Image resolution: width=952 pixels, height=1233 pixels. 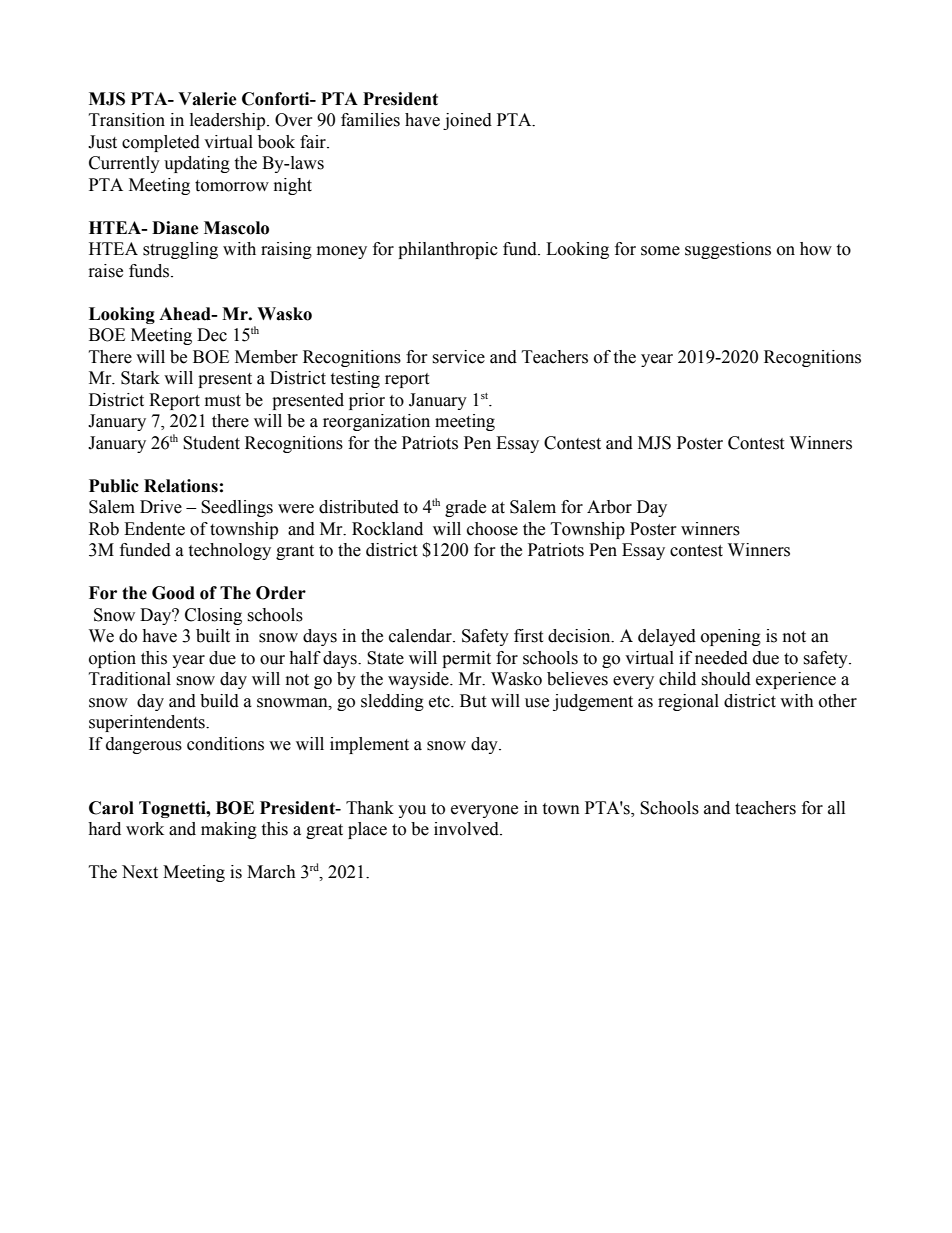 What do you see at coordinates (467, 829) in the page?
I see `involved` at bounding box center [467, 829].
